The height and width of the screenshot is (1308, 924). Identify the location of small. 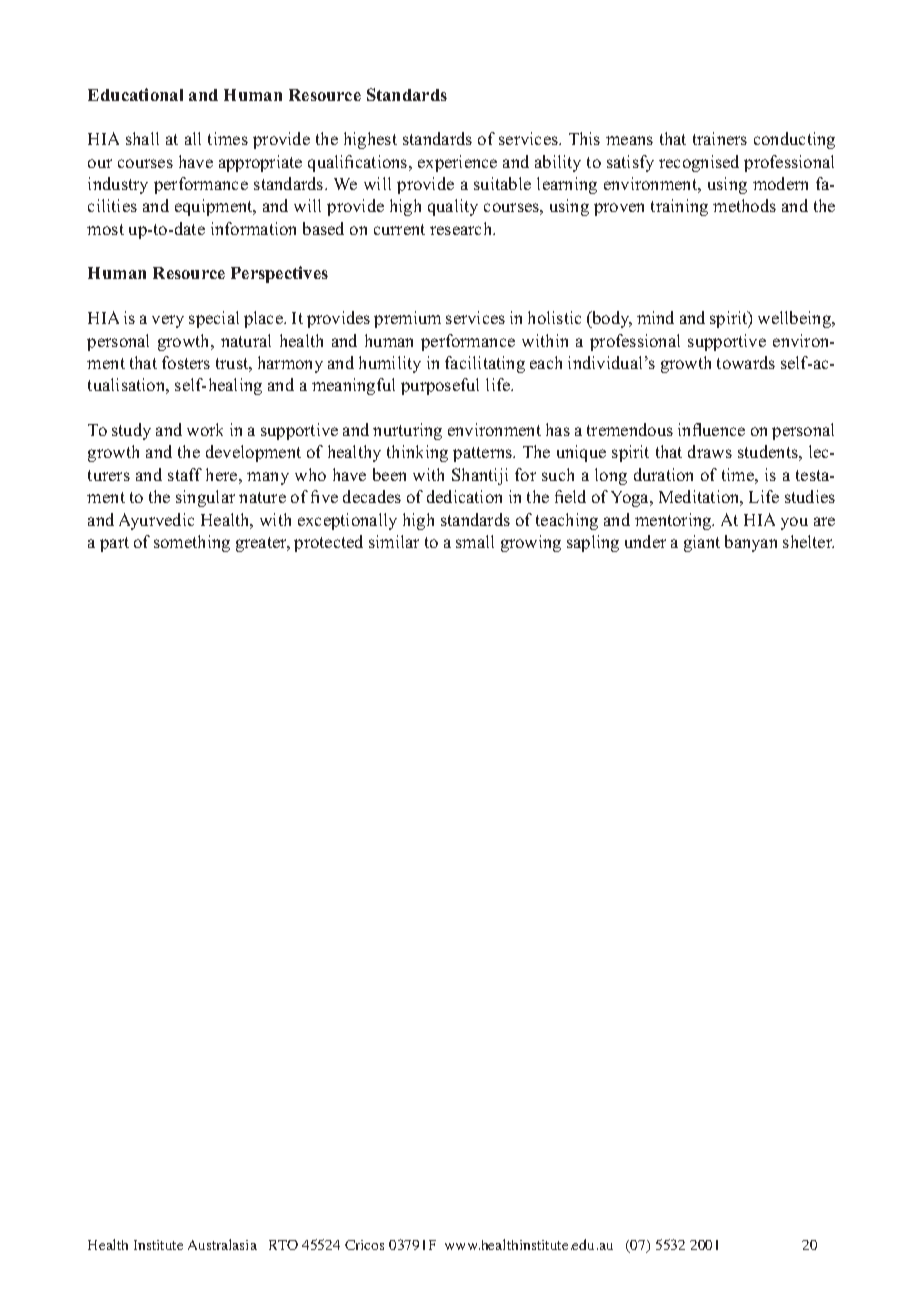
(475, 541).
